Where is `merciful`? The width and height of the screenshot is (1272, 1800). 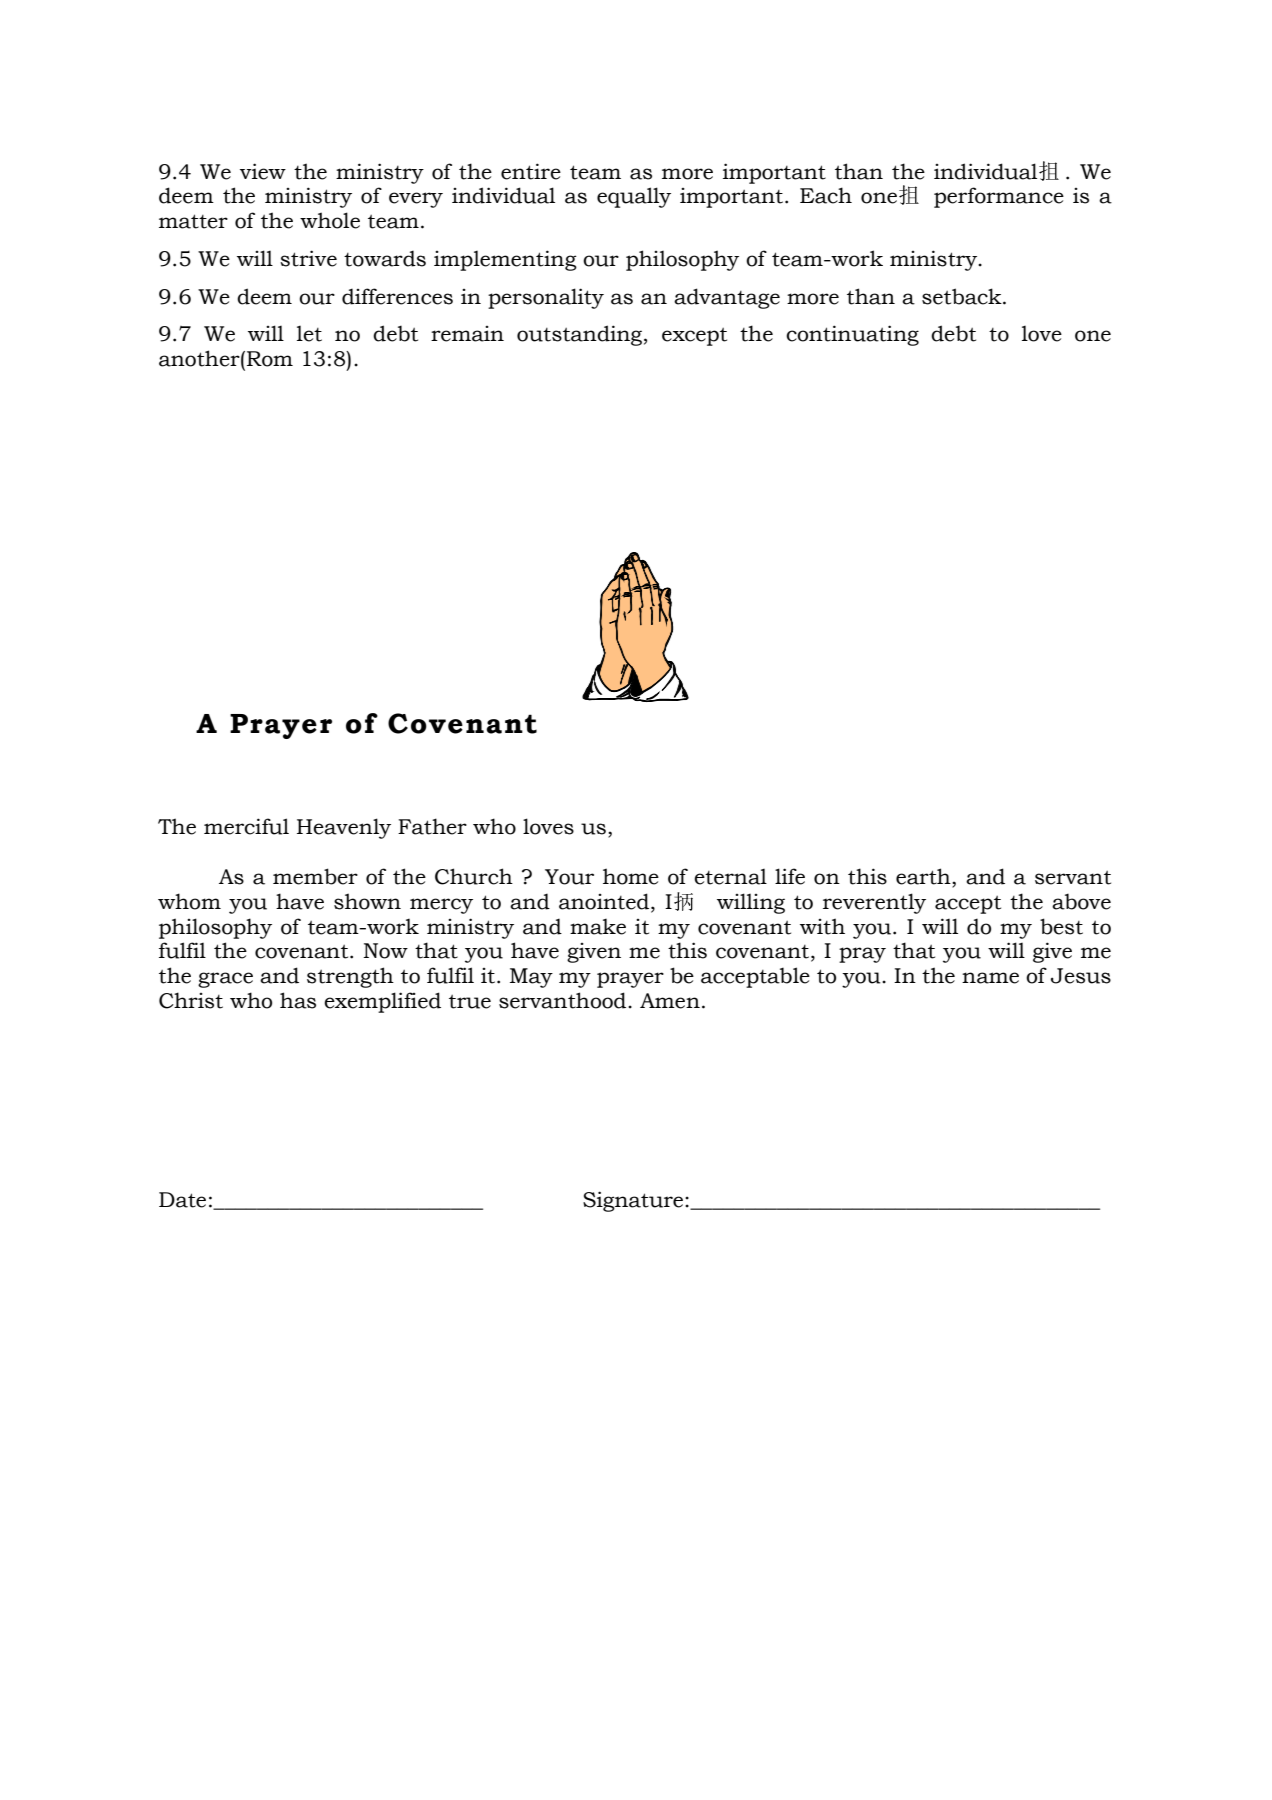 merciful is located at coordinates (246, 826).
